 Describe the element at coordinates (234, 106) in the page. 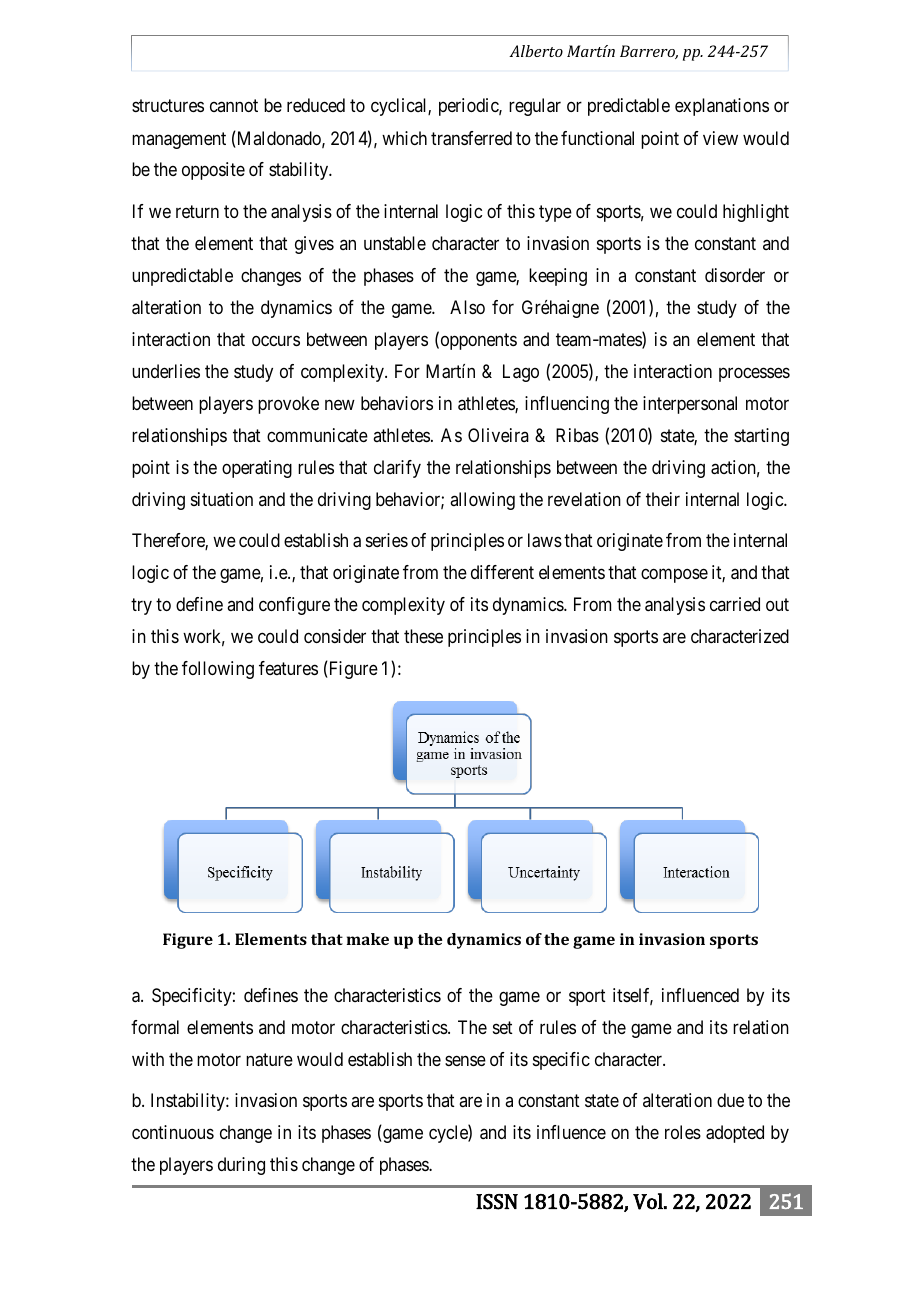

I see `cannot` at that location.
